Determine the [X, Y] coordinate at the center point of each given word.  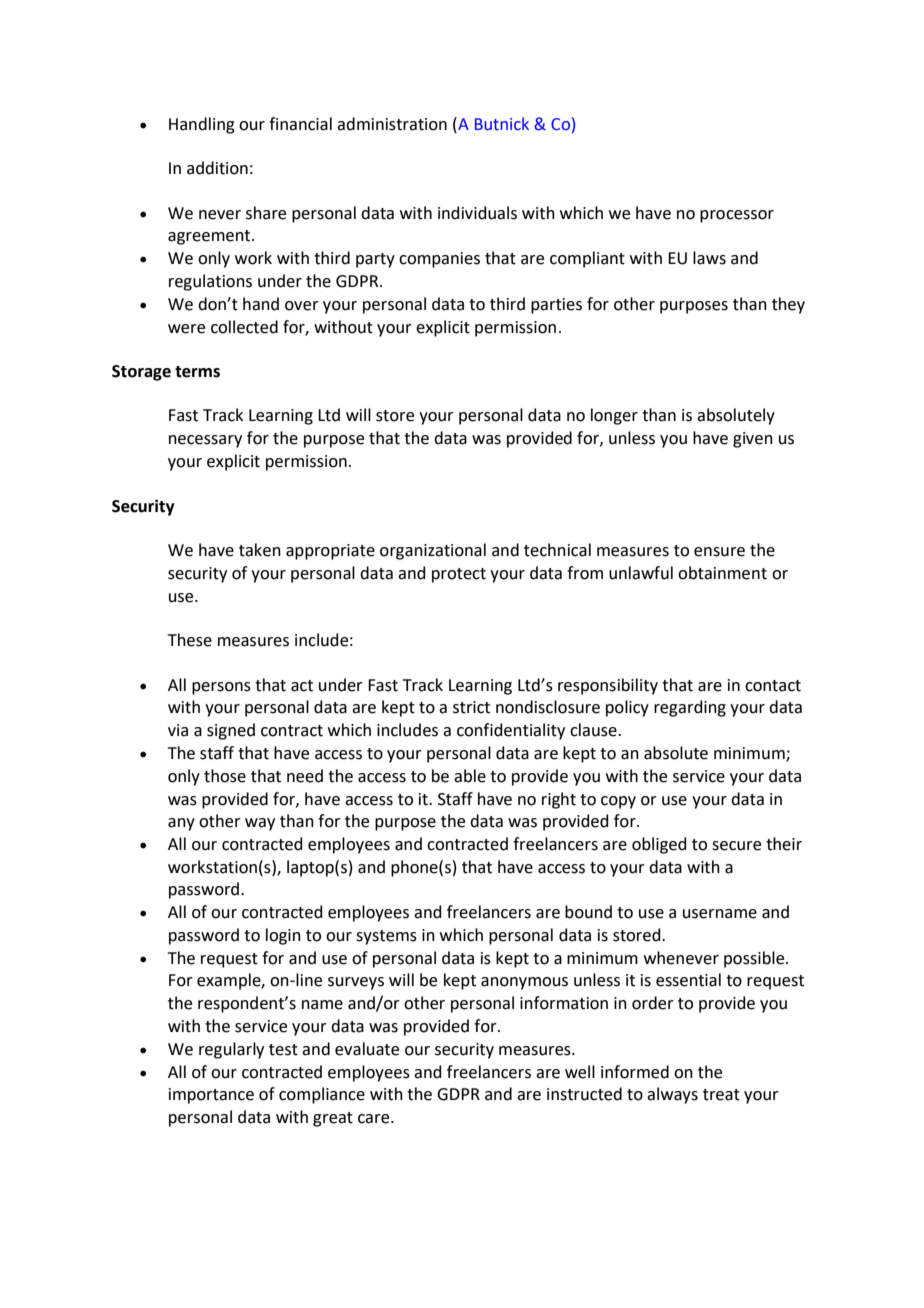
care [375, 1119]
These [190, 640]
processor [737, 216]
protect [459, 575]
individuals [477, 213]
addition [217, 168]
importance [211, 1096]
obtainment [722, 573]
